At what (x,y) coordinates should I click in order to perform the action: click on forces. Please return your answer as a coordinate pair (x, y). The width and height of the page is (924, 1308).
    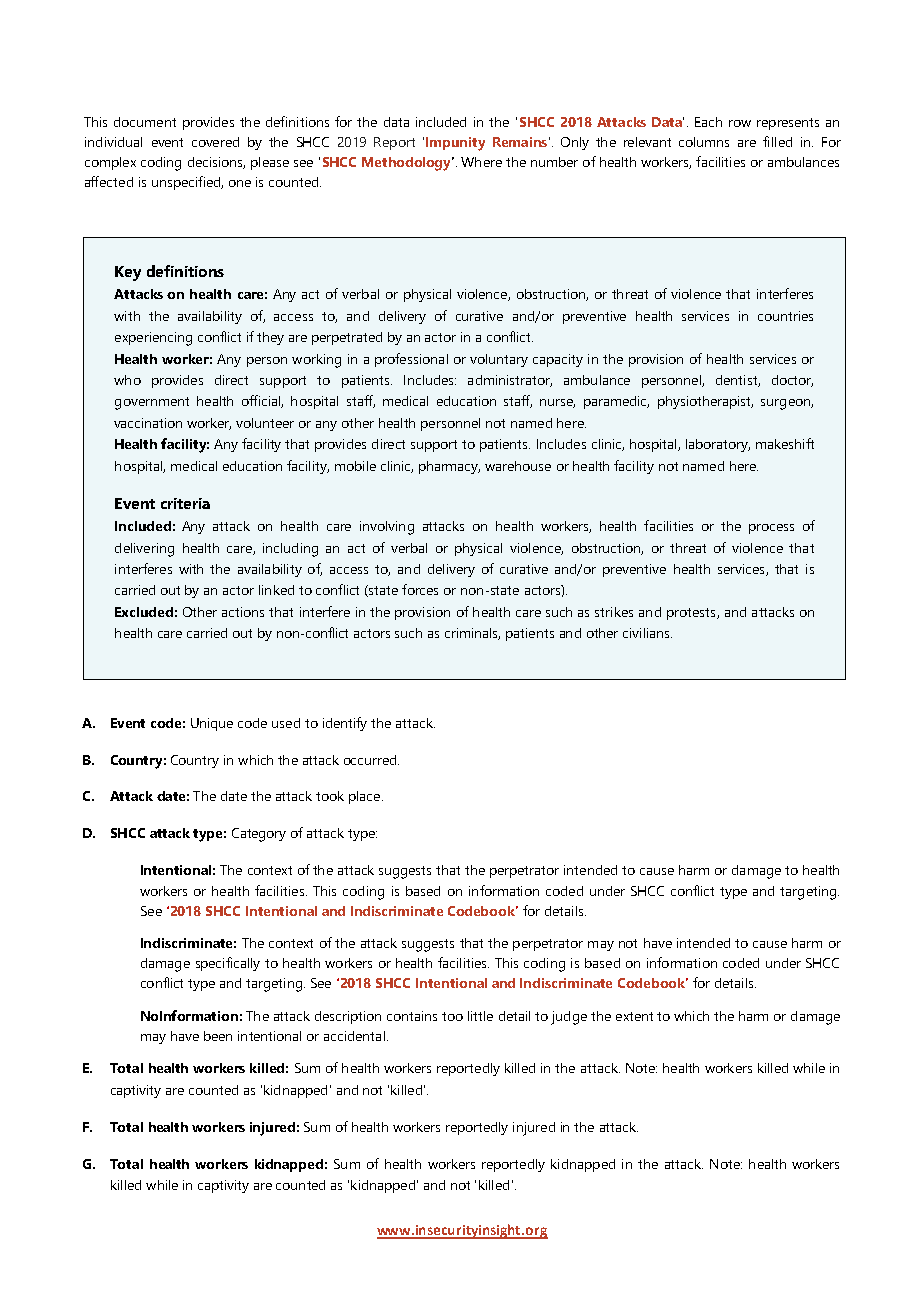
    Looking at the image, I should click on (420, 589).
